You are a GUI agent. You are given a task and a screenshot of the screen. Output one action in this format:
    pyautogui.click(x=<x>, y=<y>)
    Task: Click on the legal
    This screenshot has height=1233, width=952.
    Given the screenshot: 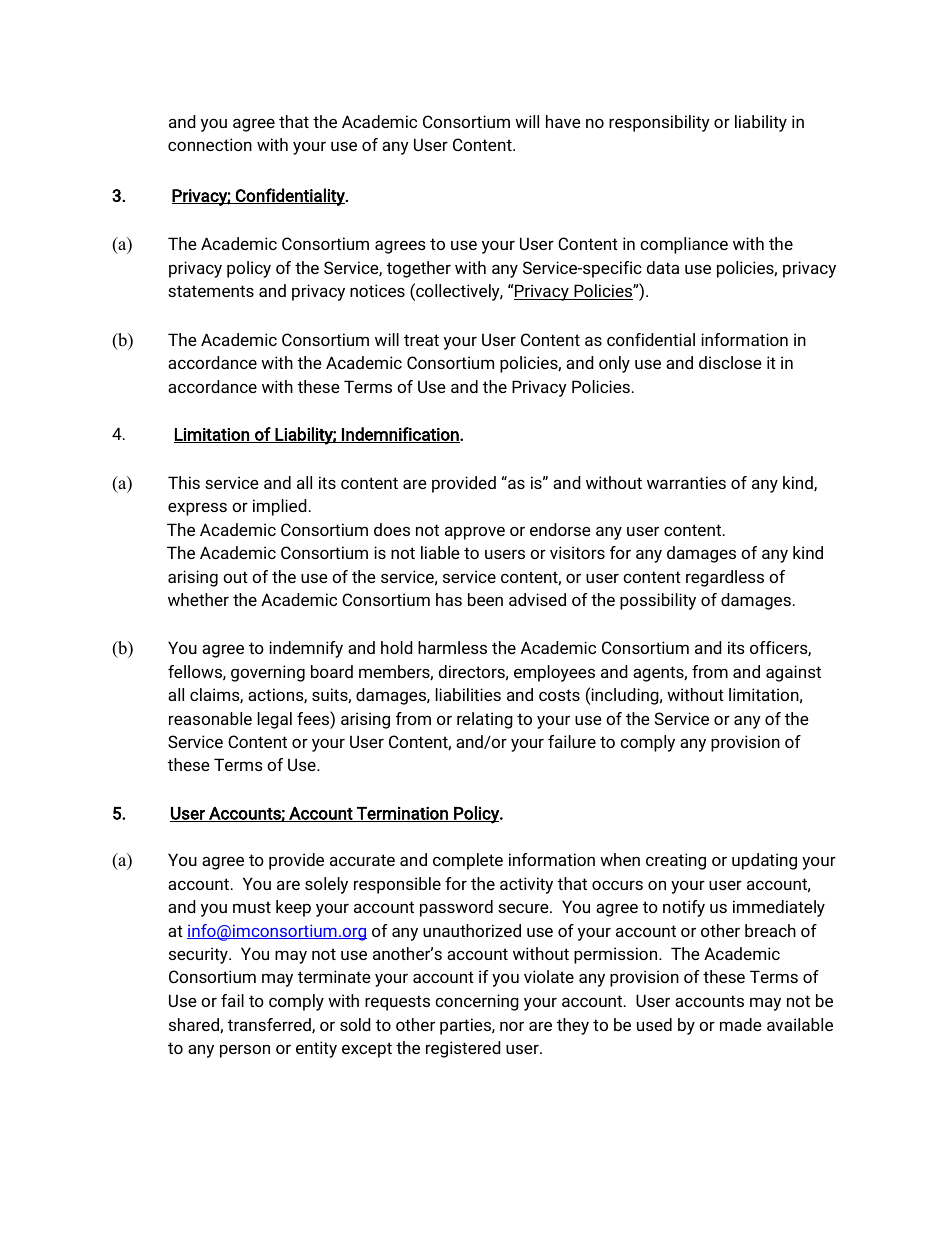 What is the action you would take?
    pyautogui.click(x=275, y=720)
